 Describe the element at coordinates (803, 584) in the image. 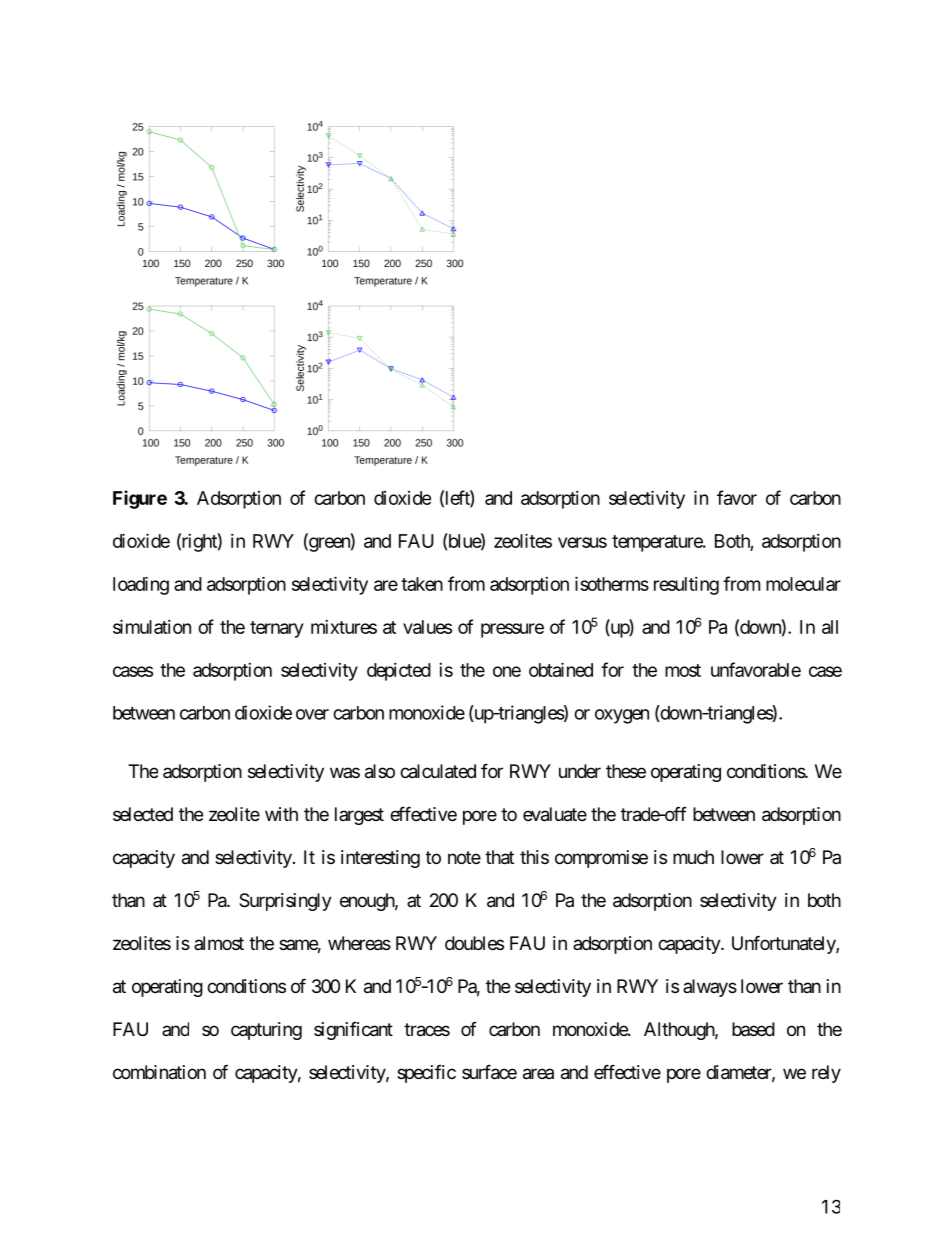

I see `molecular` at that location.
